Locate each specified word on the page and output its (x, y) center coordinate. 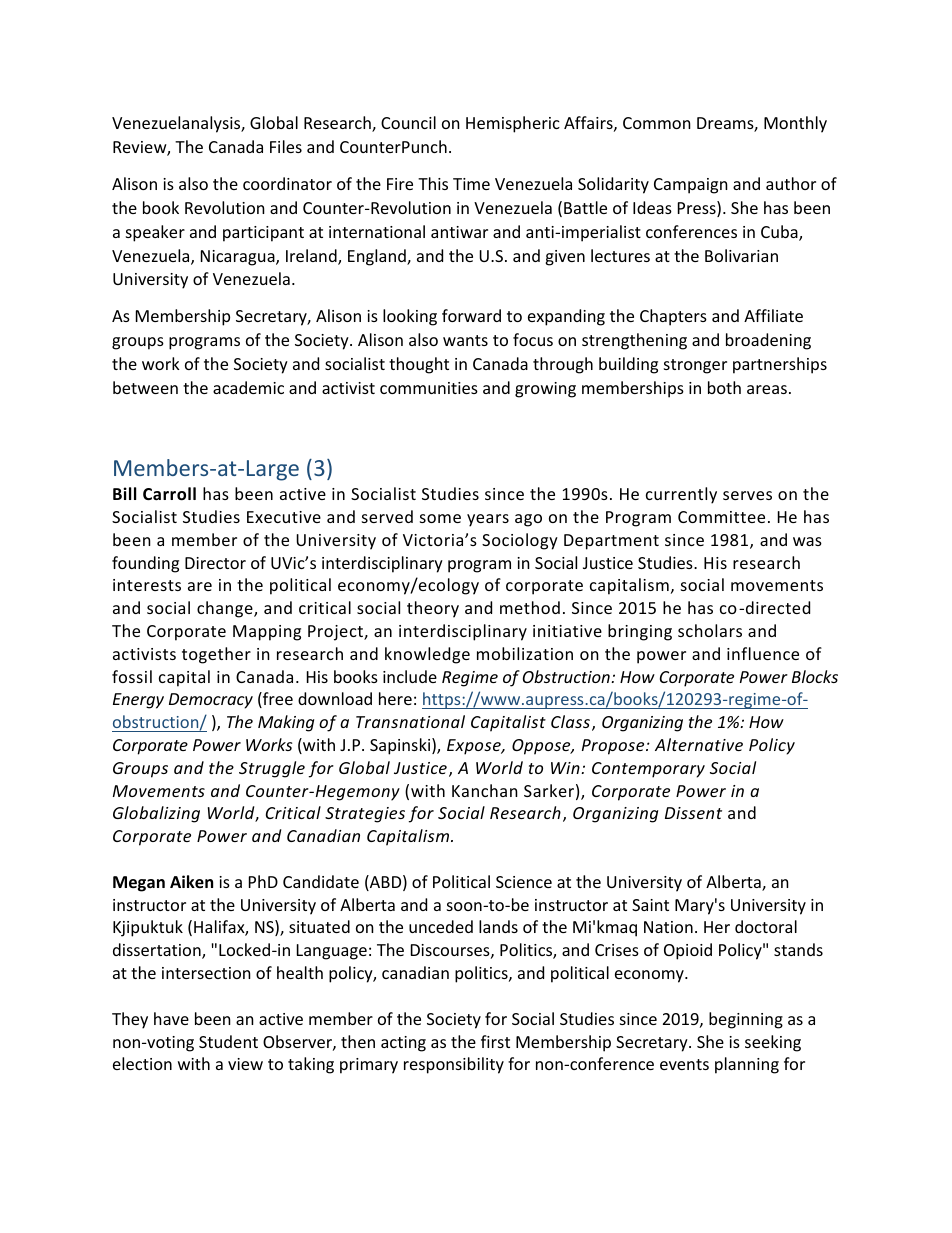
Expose (475, 747)
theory (433, 609)
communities (429, 388)
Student (228, 1041)
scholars (710, 630)
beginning (746, 1020)
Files (286, 146)
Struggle (272, 769)
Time (471, 184)
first (495, 1041)
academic (248, 387)
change (226, 609)
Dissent (693, 813)
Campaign (691, 186)
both (724, 387)
